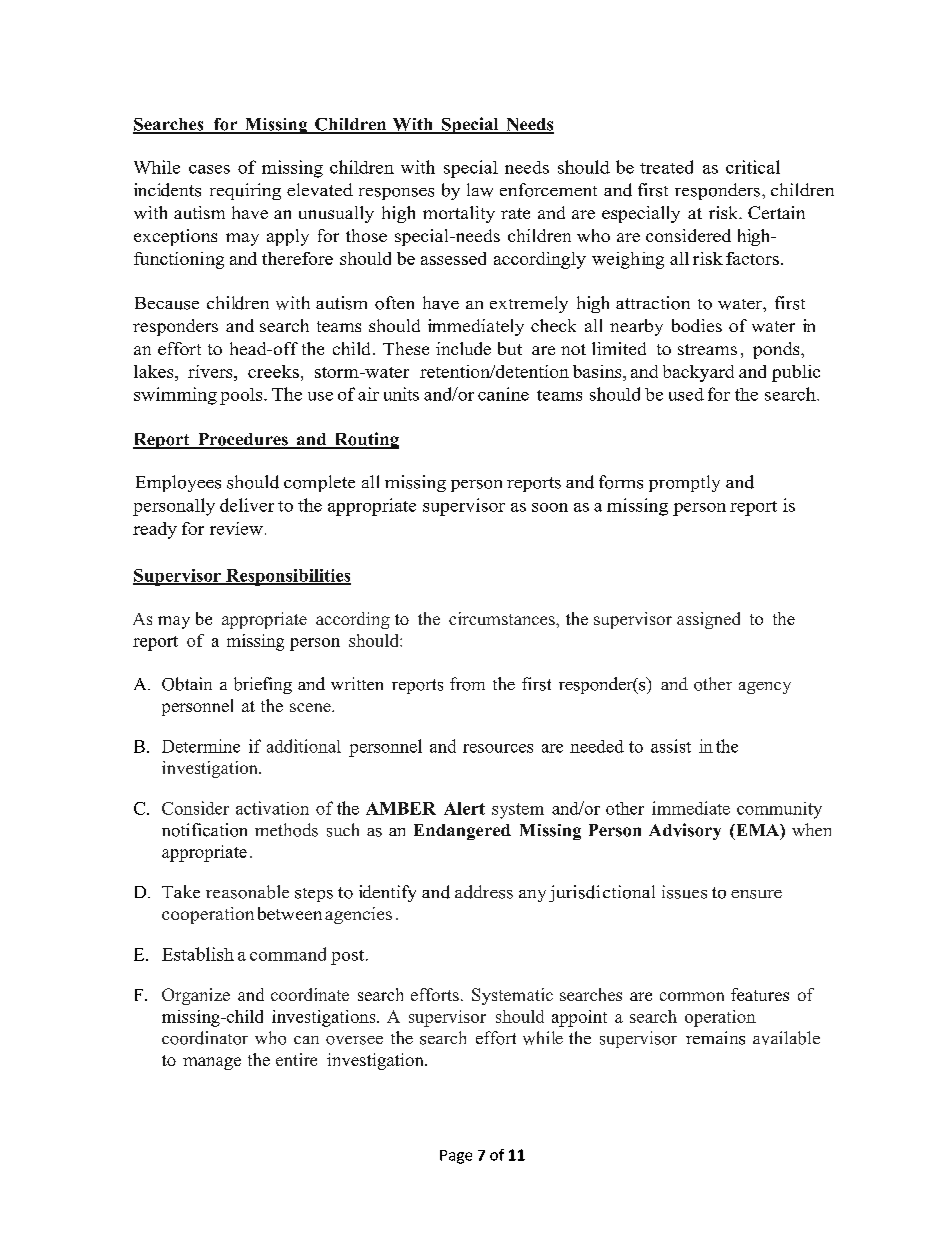 This screenshot has height=1243, width=952. I want to click on requiring, so click(245, 191).
